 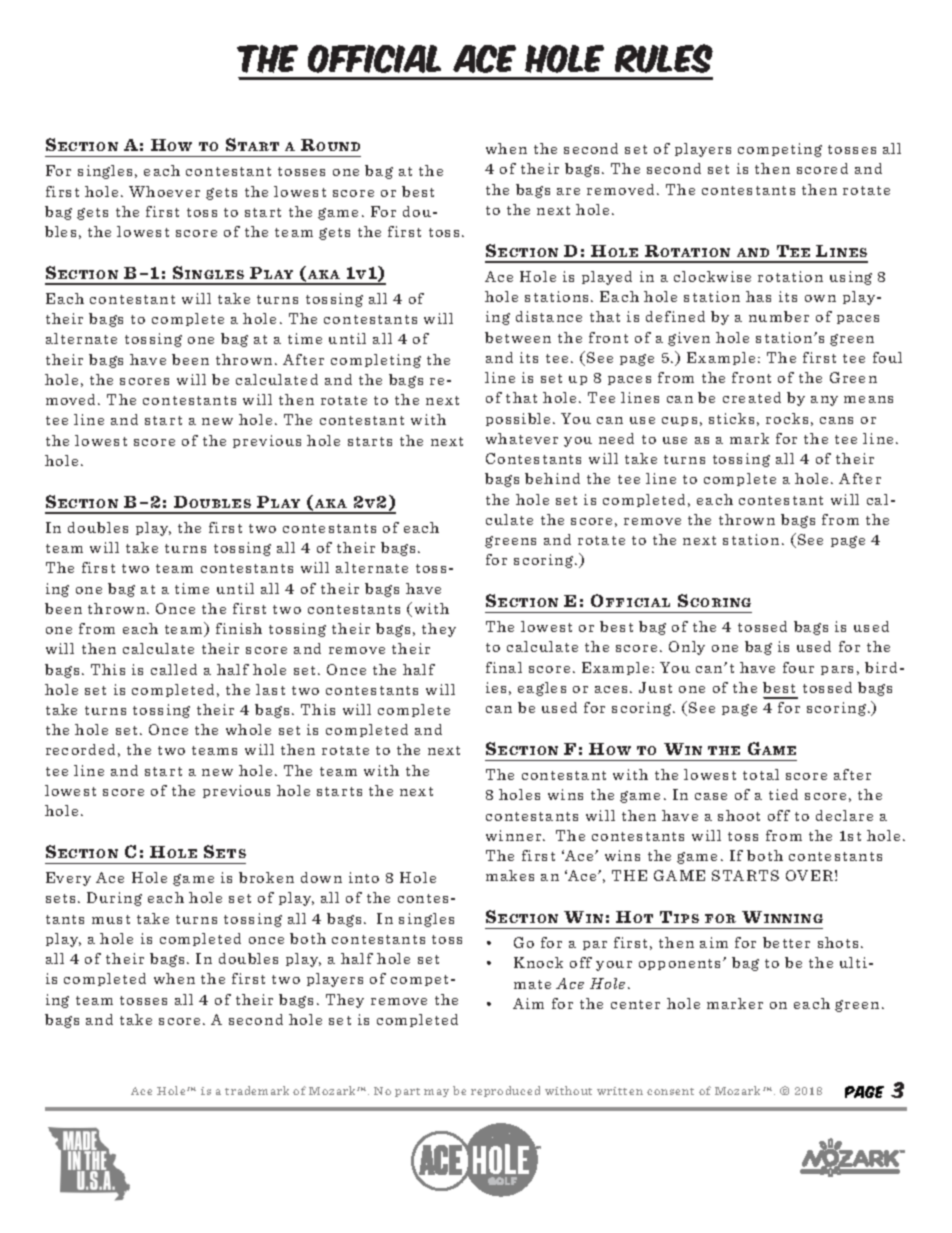 I want to click on final, so click(x=504, y=667).
